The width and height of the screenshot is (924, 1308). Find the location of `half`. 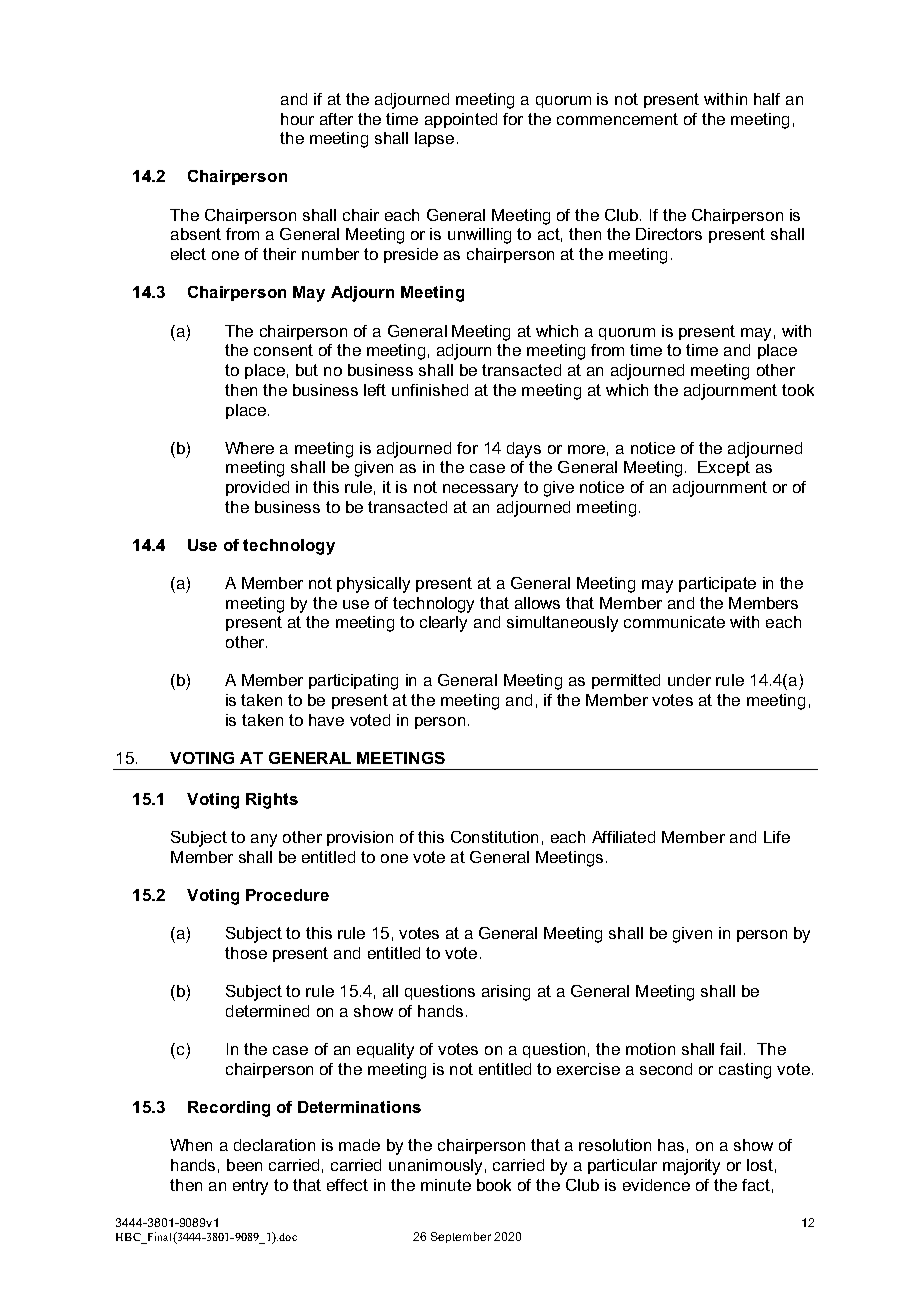

half is located at coordinates (767, 99).
